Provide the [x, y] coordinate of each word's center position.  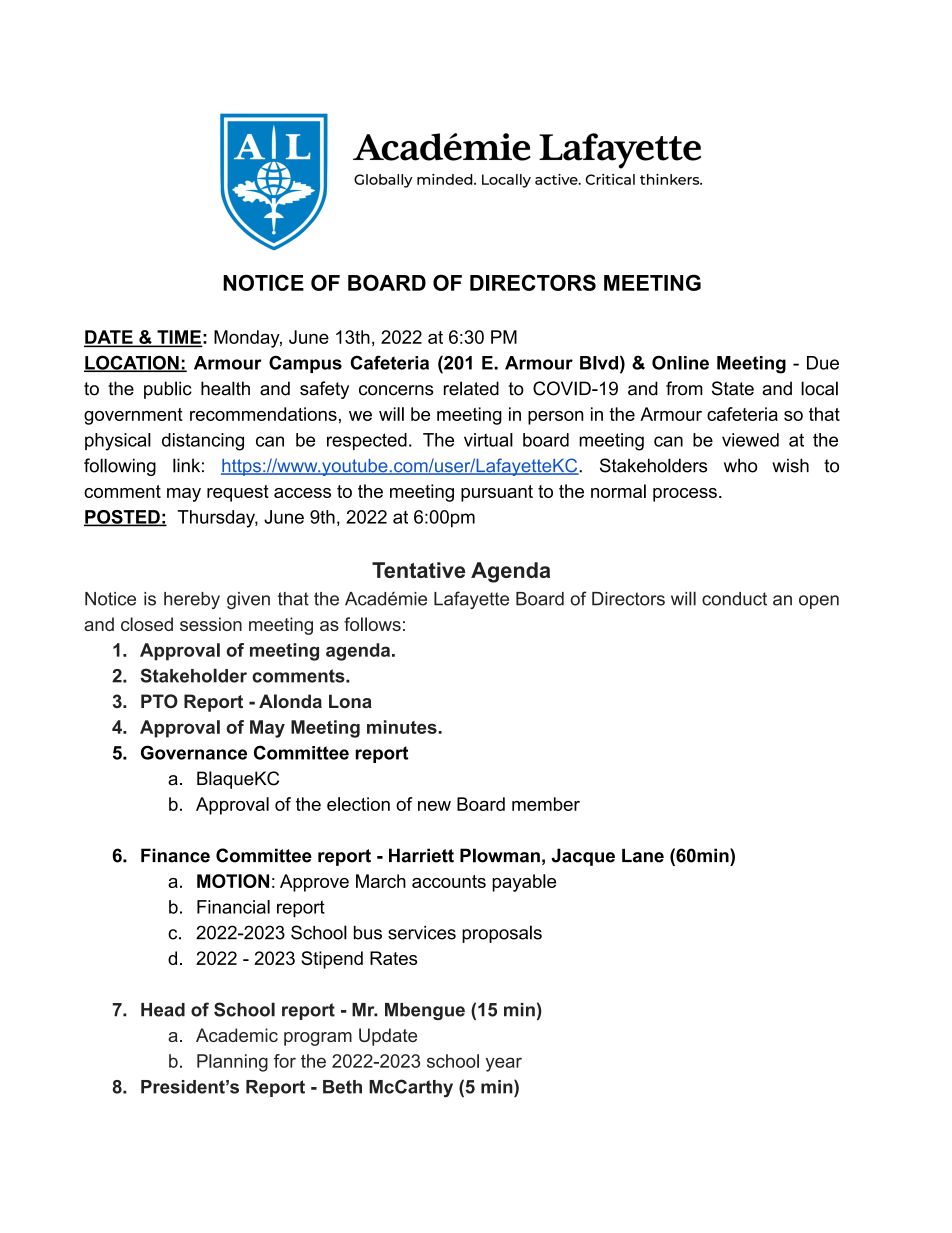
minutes [403, 727]
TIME [178, 338]
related [471, 388]
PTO [159, 701]
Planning [232, 1063]
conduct [734, 599]
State [733, 388]
